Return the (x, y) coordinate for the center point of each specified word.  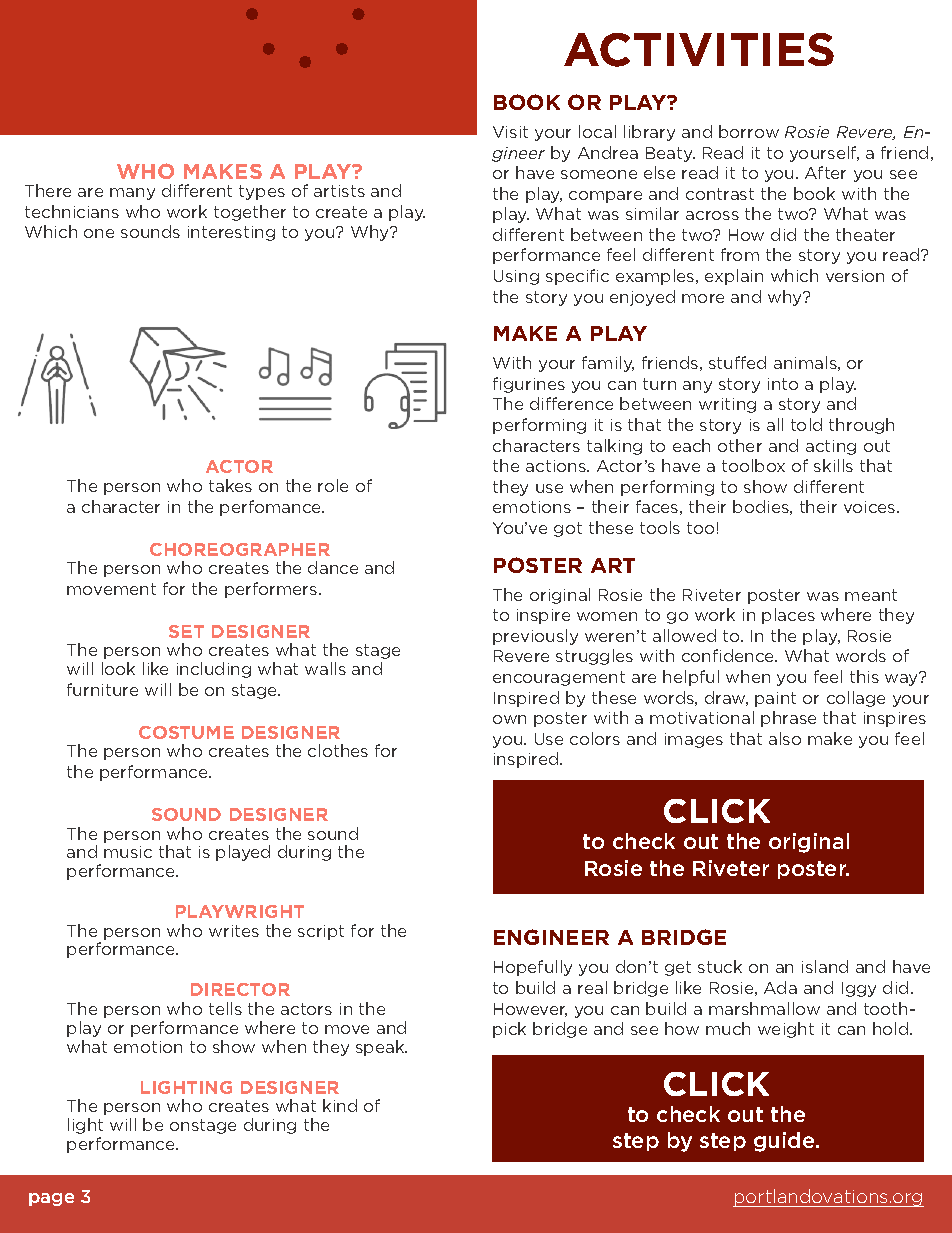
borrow (749, 131)
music (128, 852)
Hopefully (533, 968)
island (825, 966)
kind (340, 1105)
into (783, 384)
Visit (510, 132)
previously (535, 637)
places (788, 616)
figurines (529, 385)
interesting (231, 233)
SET (186, 631)
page (51, 1199)
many (132, 194)
